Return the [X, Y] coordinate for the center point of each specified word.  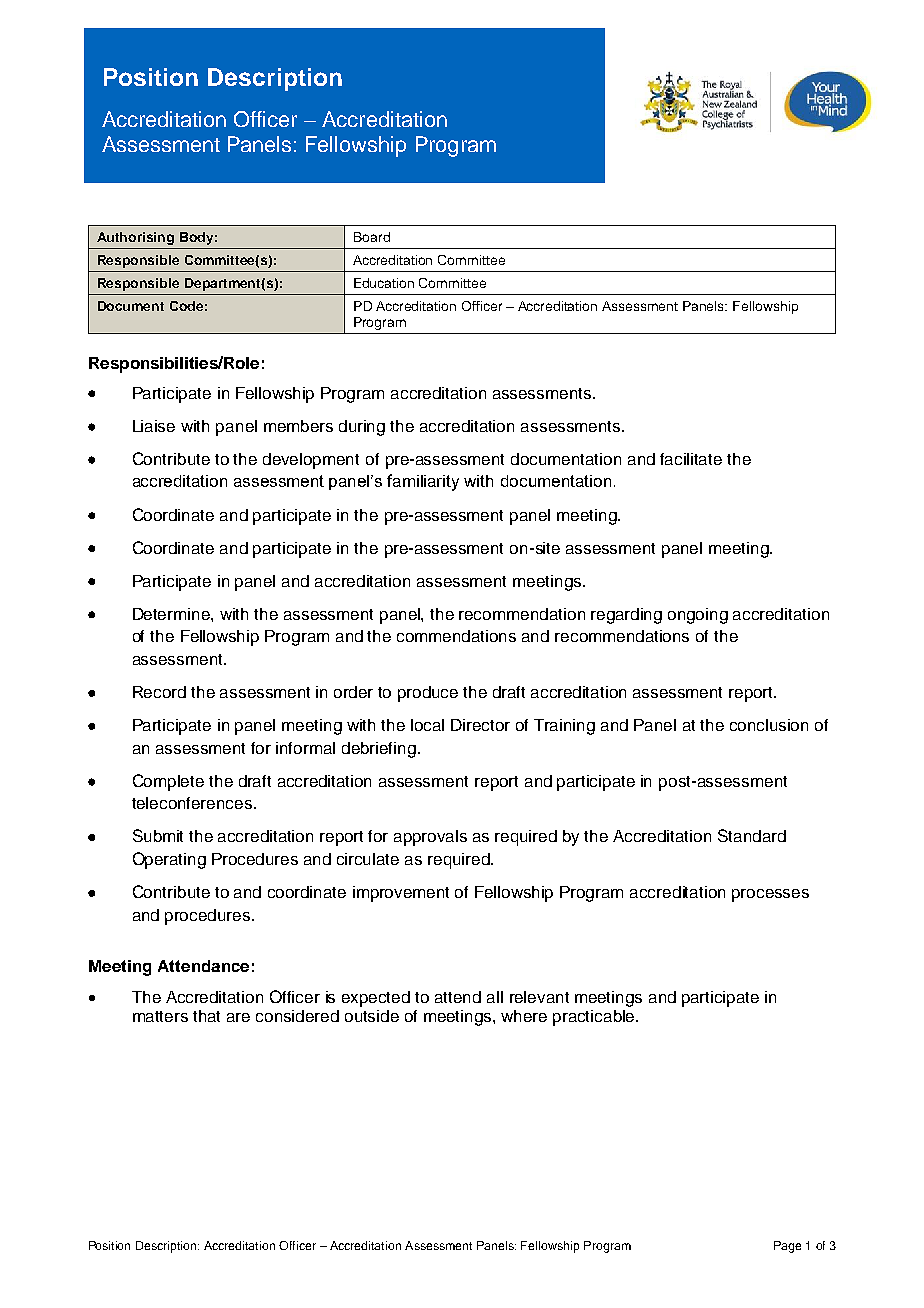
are [238, 1017]
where [524, 1016]
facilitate [691, 459]
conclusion [769, 725]
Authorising [135, 238]
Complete [168, 782]
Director [480, 725]
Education [384, 283]
